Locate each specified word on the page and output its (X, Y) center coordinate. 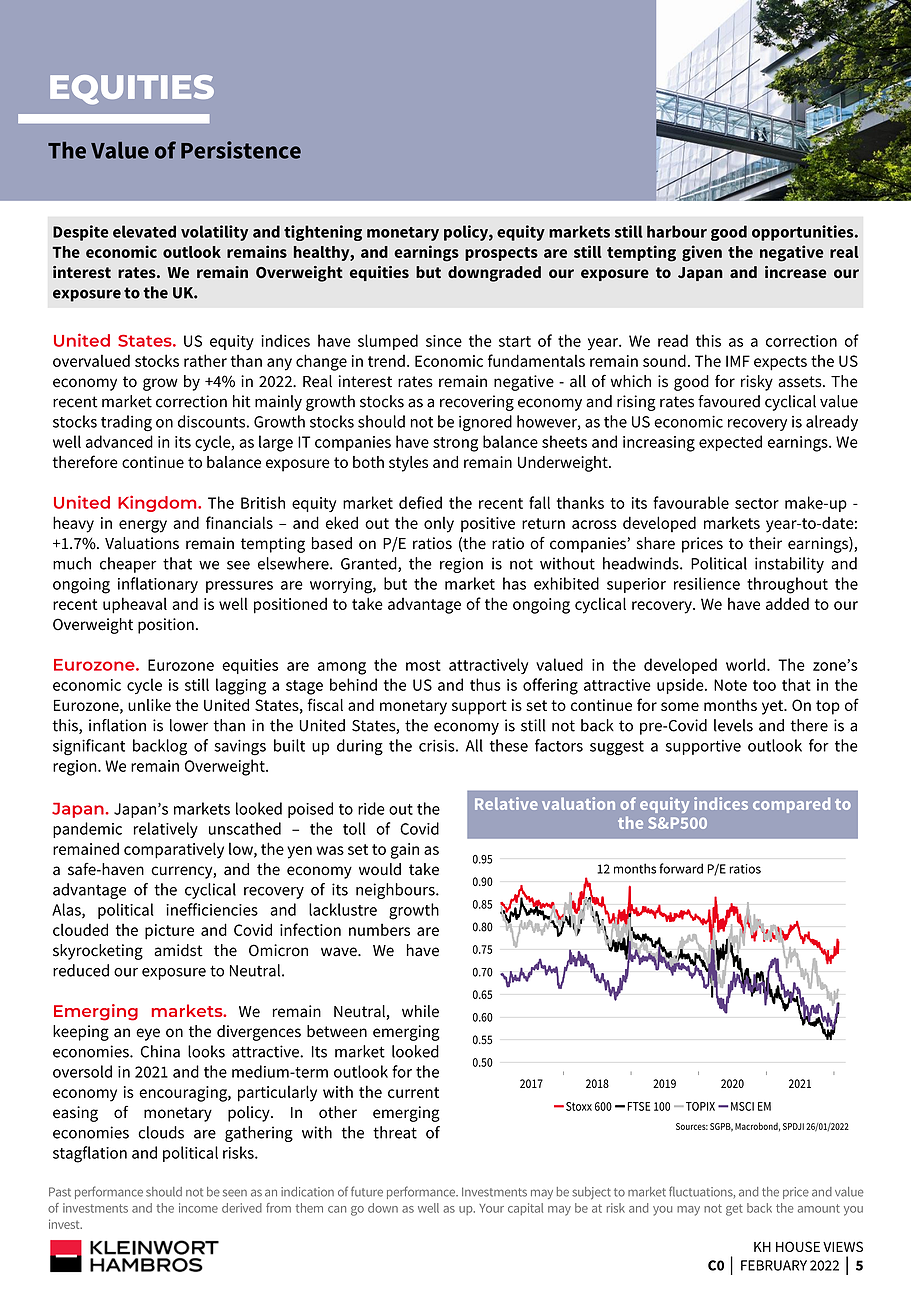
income (198, 1208)
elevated (144, 231)
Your (491, 1208)
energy (143, 526)
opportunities (804, 233)
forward (681, 868)
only (439, 524)
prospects (501, 254)
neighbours (396, 891)
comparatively (174, 850)
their (765, 543)
